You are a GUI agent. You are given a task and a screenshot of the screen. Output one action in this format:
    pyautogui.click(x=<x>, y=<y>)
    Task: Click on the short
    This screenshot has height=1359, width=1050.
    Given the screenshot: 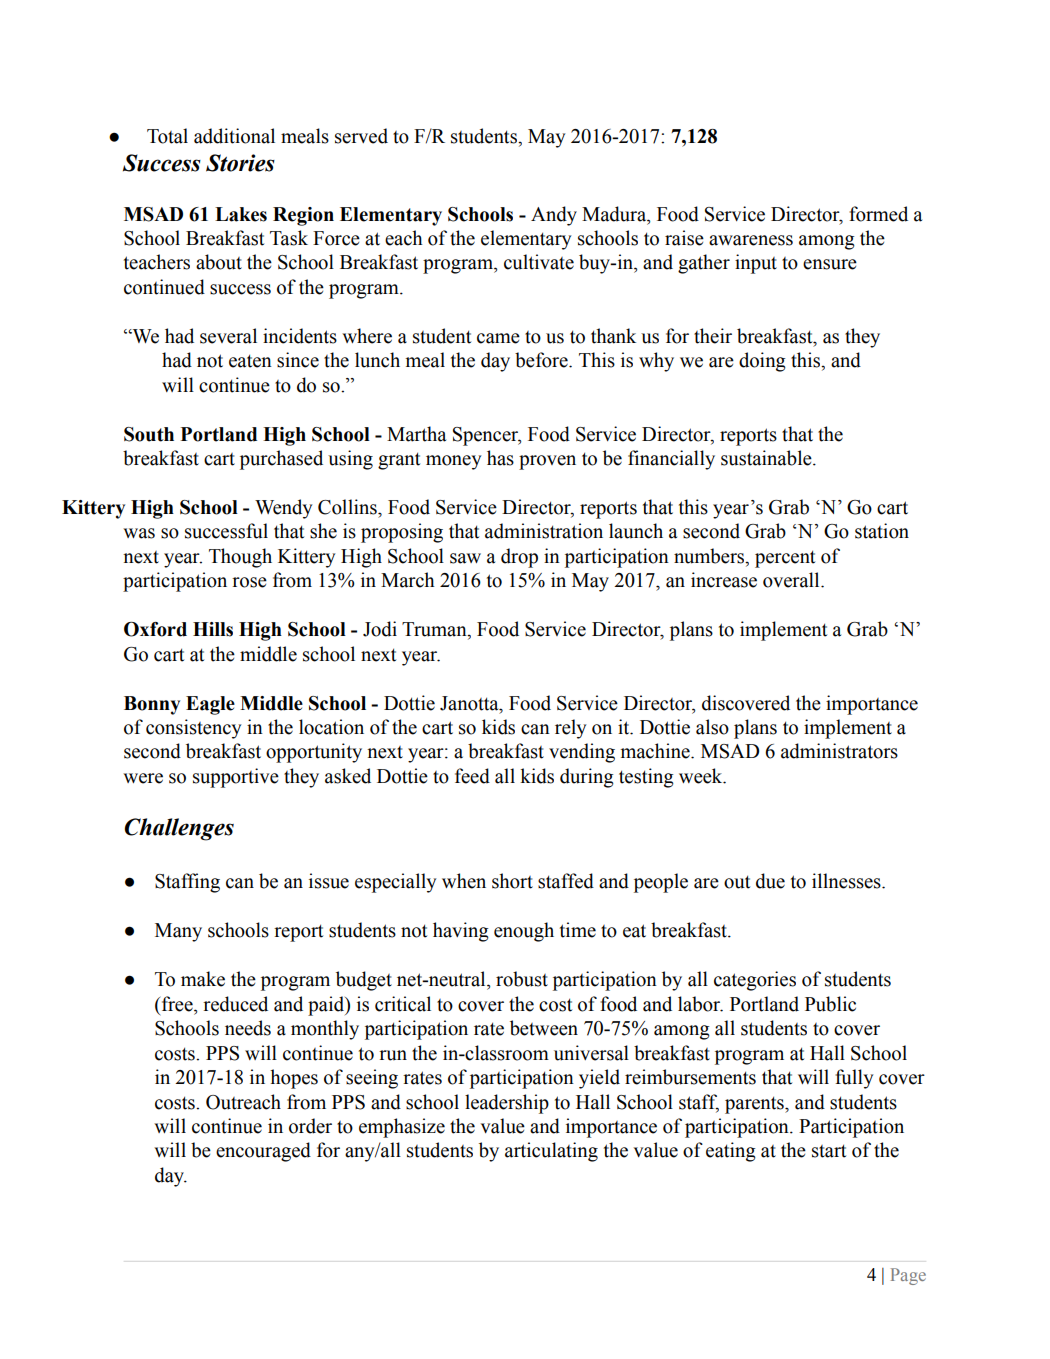 What is the action you would take?
    pyautogui.click(x=512, y=881)
